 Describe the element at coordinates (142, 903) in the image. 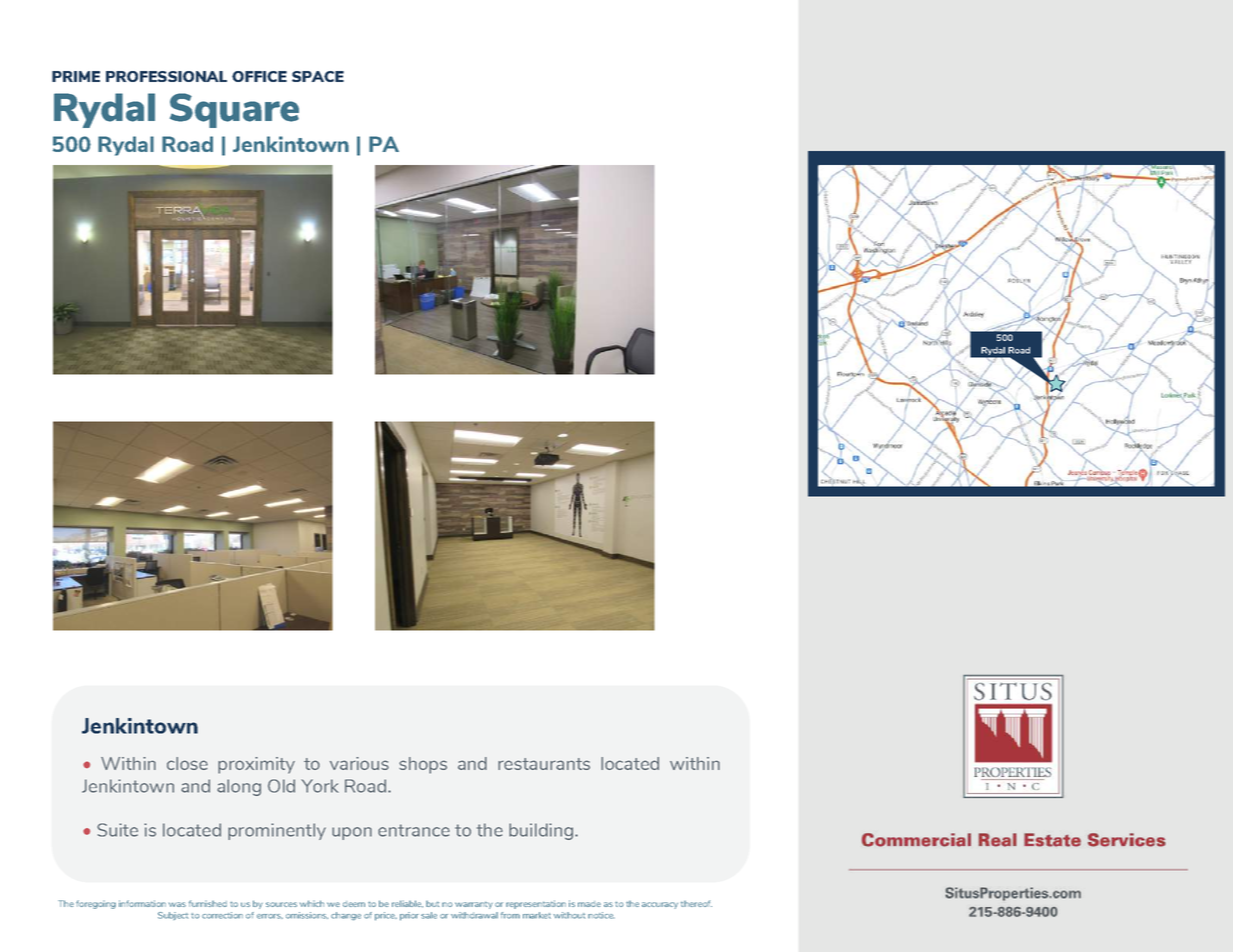

I see `information` at that location.
